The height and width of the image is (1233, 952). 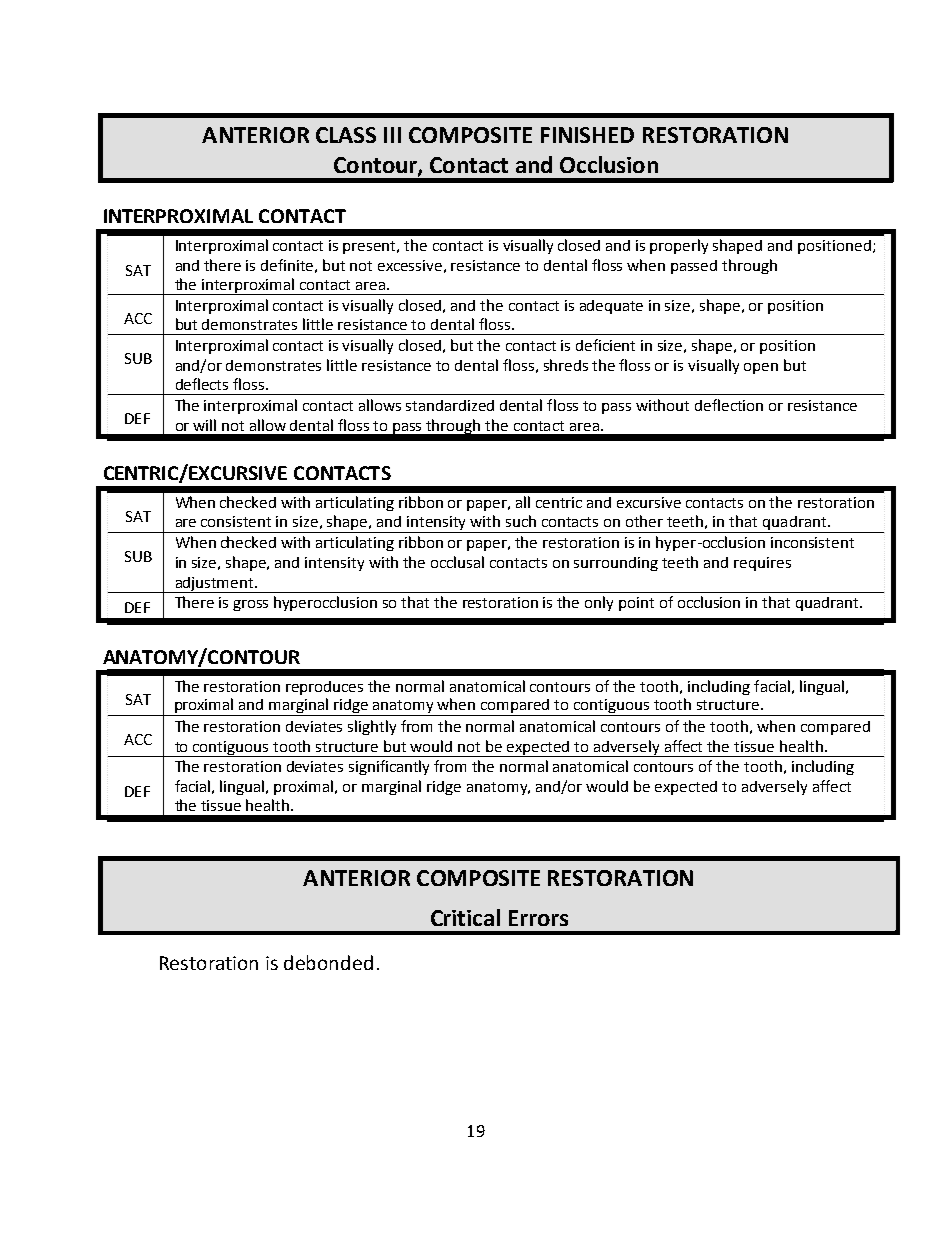 What do you see at coordinates (599, 603) in the image?
I see `only` at bounding box center [599, 603].
